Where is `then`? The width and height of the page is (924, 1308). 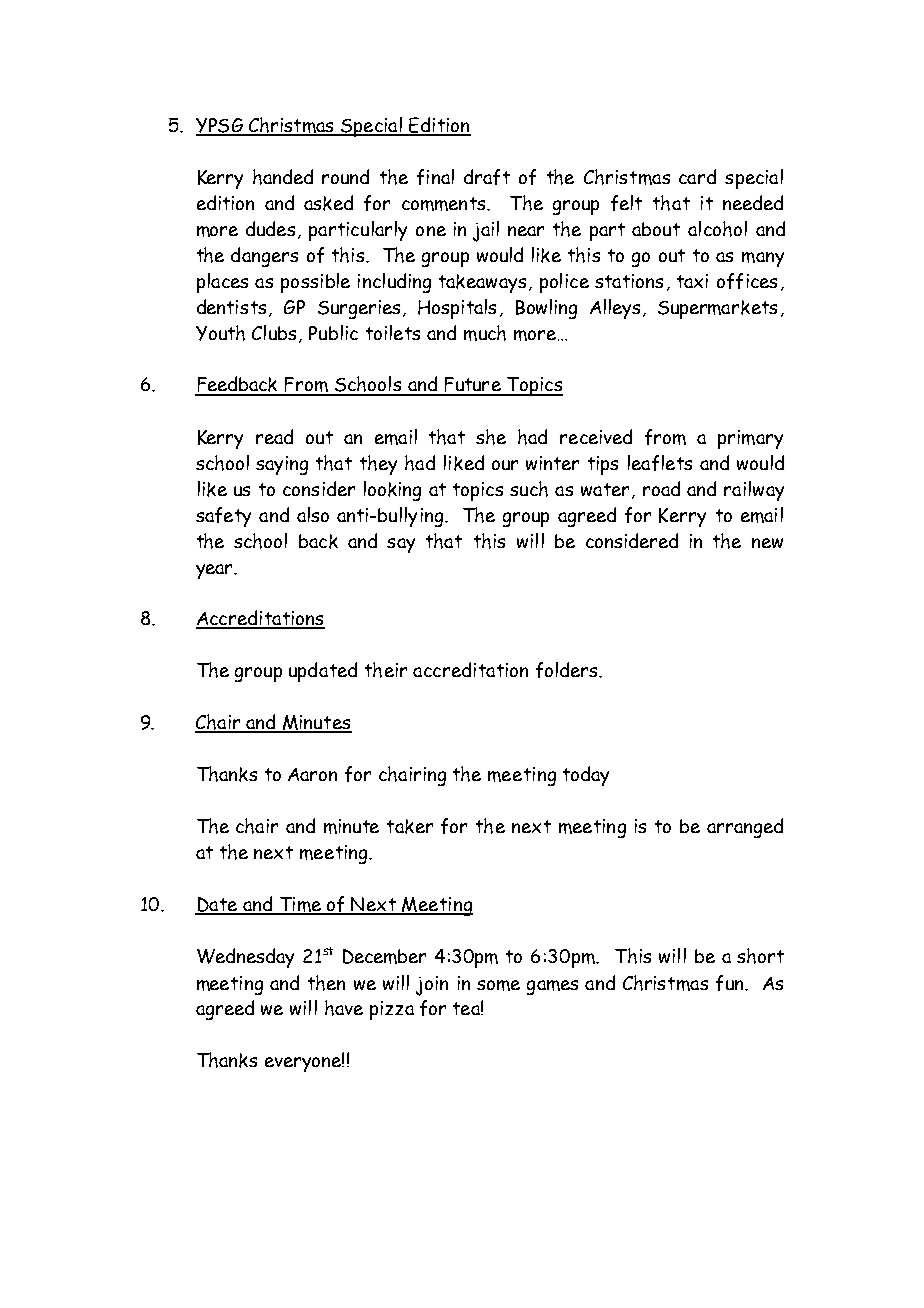
then is located at coordinates (326, 983).
